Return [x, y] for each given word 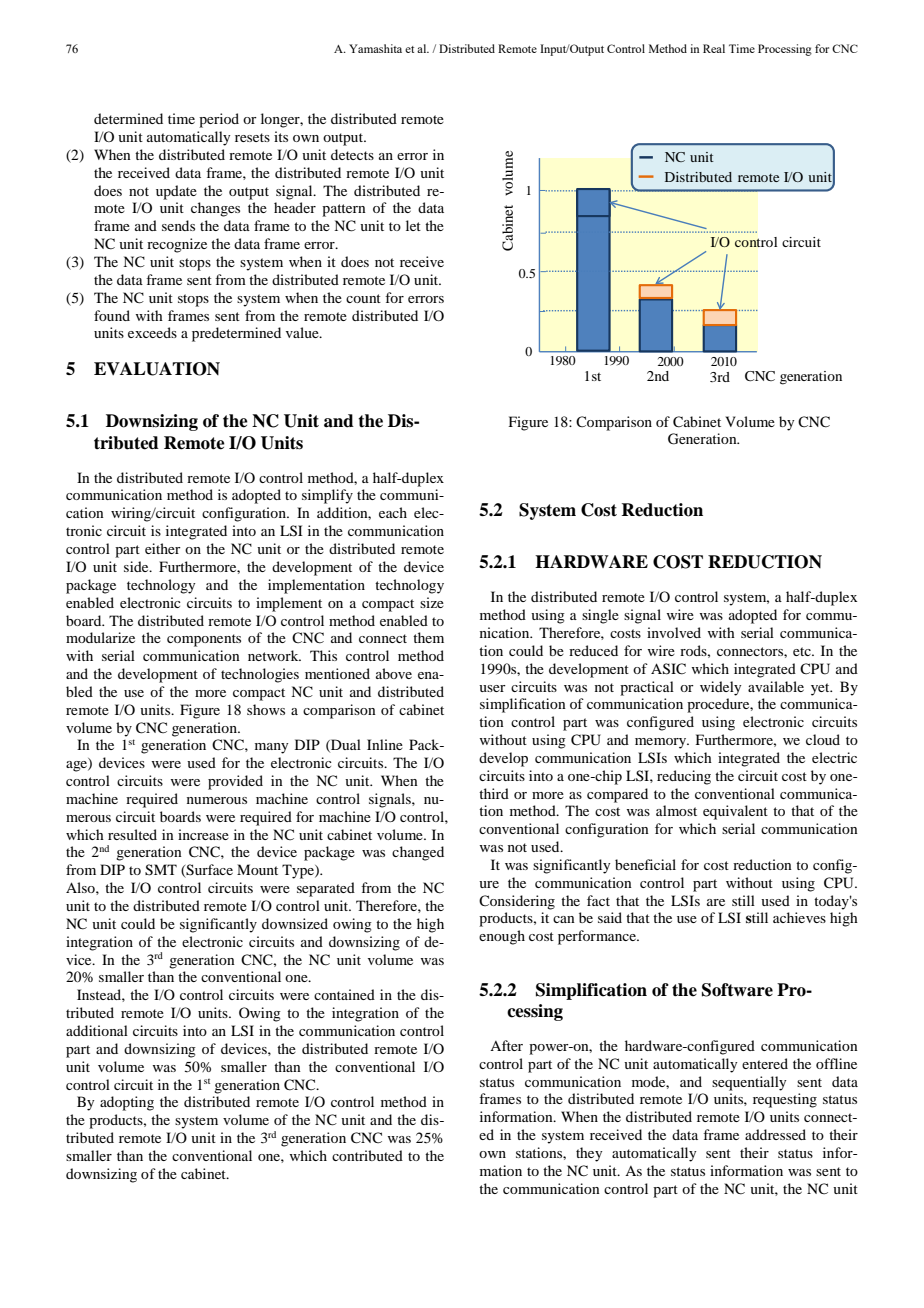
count [363, 298]
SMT [161, 870]
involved [674, 632]
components [204, 640]
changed [418, 853]
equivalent [735, 812]
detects [352, 154]
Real [714, 48]
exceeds [152, 332]
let [413, 225]
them [428, 637]
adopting [127, 1103]
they [589, 1154]
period [219, 120]
